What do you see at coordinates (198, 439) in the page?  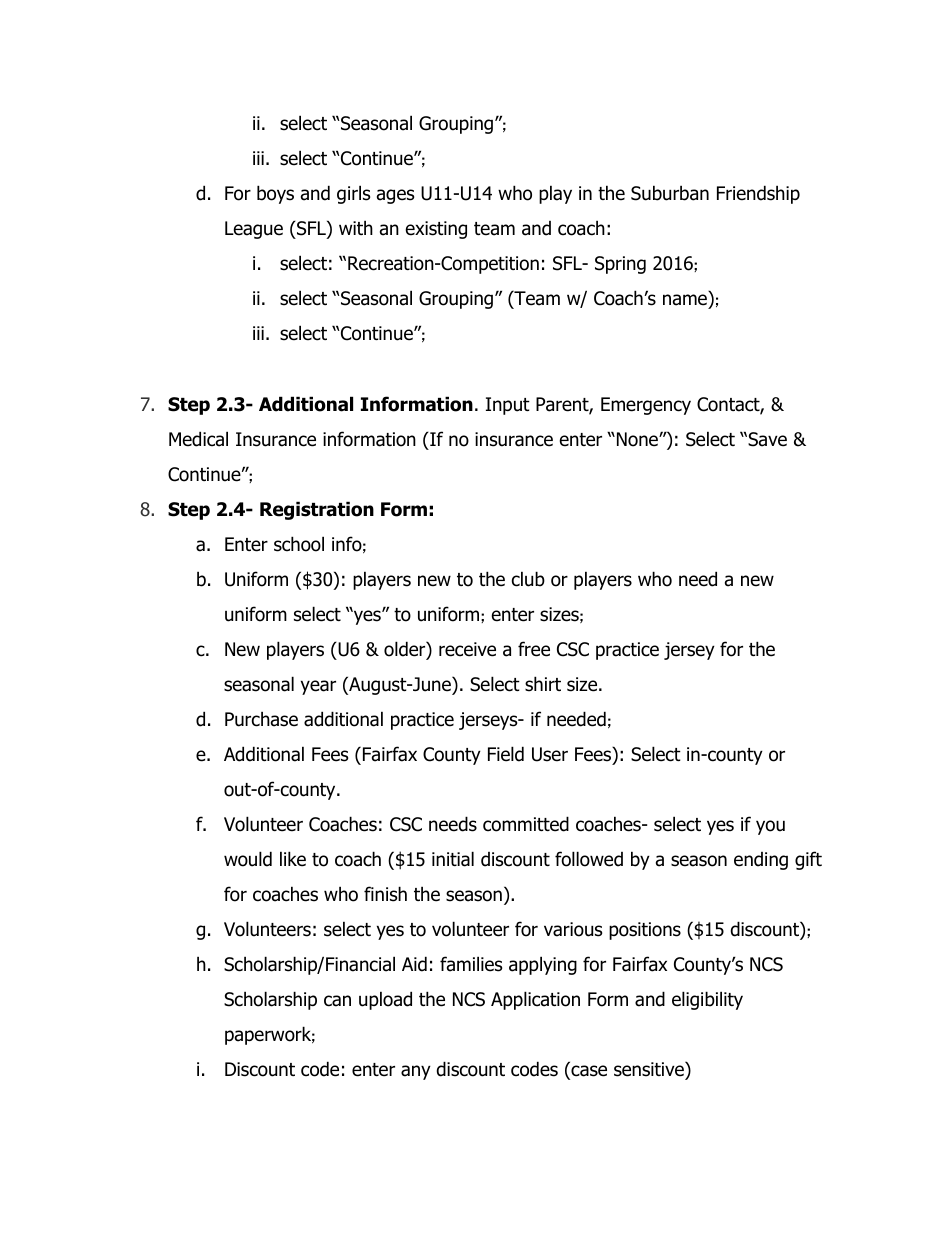 I see `Medical` at bounding box center [198, 439].
